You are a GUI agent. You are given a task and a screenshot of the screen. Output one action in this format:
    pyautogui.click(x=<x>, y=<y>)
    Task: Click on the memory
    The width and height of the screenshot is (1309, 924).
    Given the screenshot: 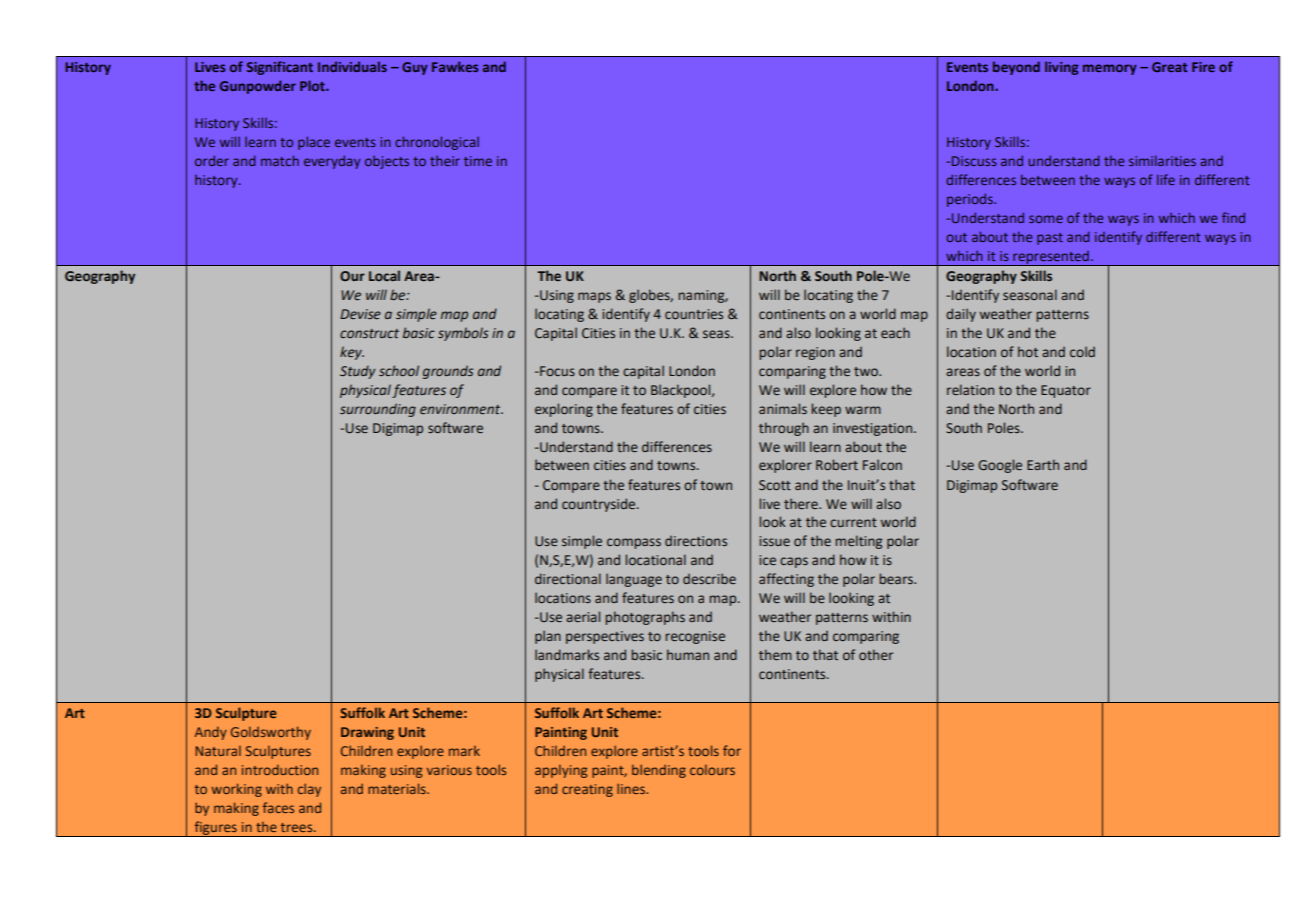 What is the action you would take?
    pyautogui.click(x=1110, y=69)
